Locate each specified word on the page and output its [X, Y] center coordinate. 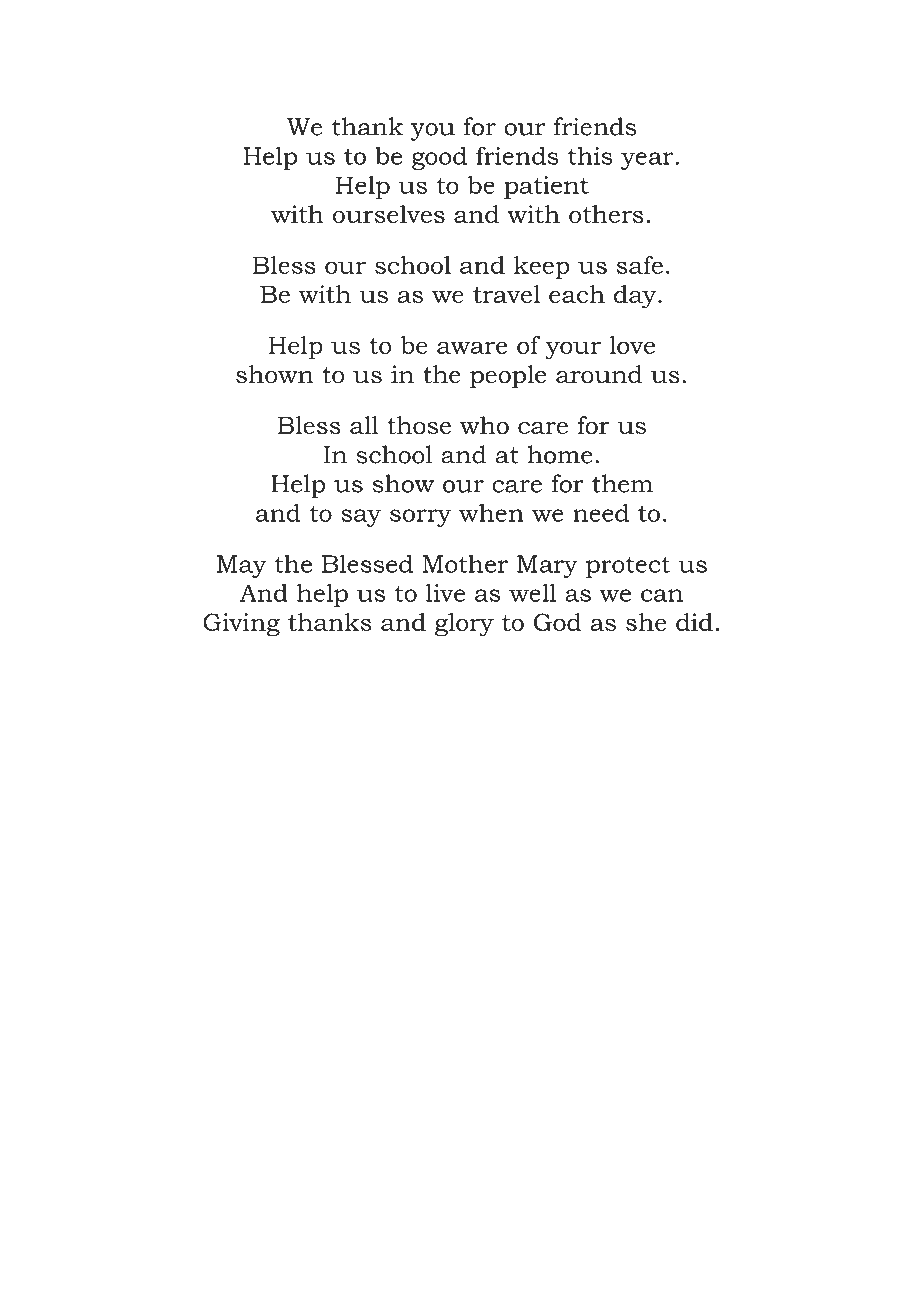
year [648, 161]
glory [464, 625]
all [364, 425]
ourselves [389, 214]
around [599, 374]
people [508, 377]
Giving [241, 625]
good [439, 158]
